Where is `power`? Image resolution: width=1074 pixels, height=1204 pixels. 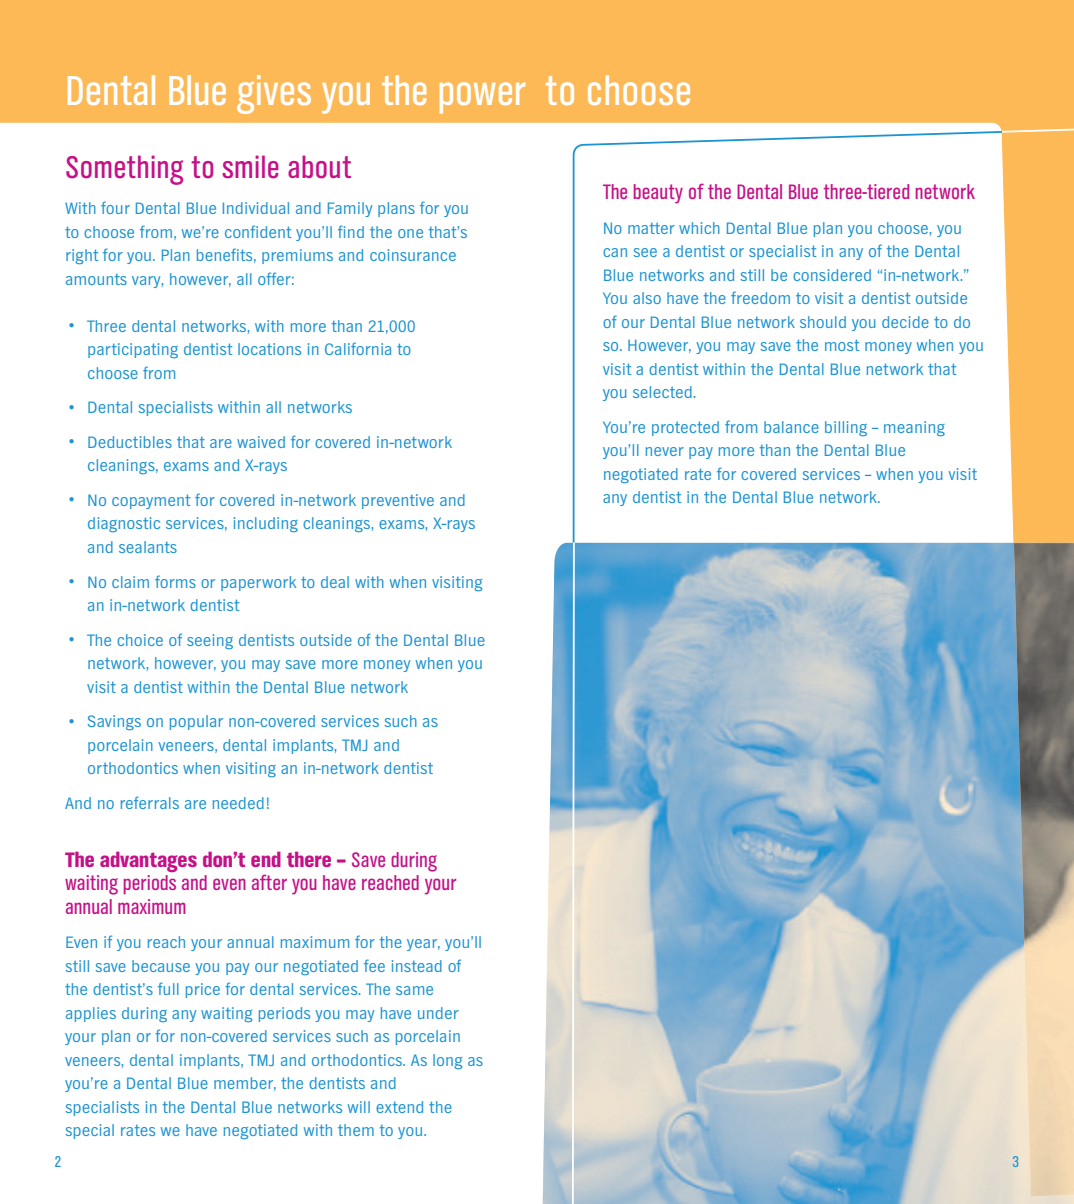
power is located at coordinates (482, 98).
